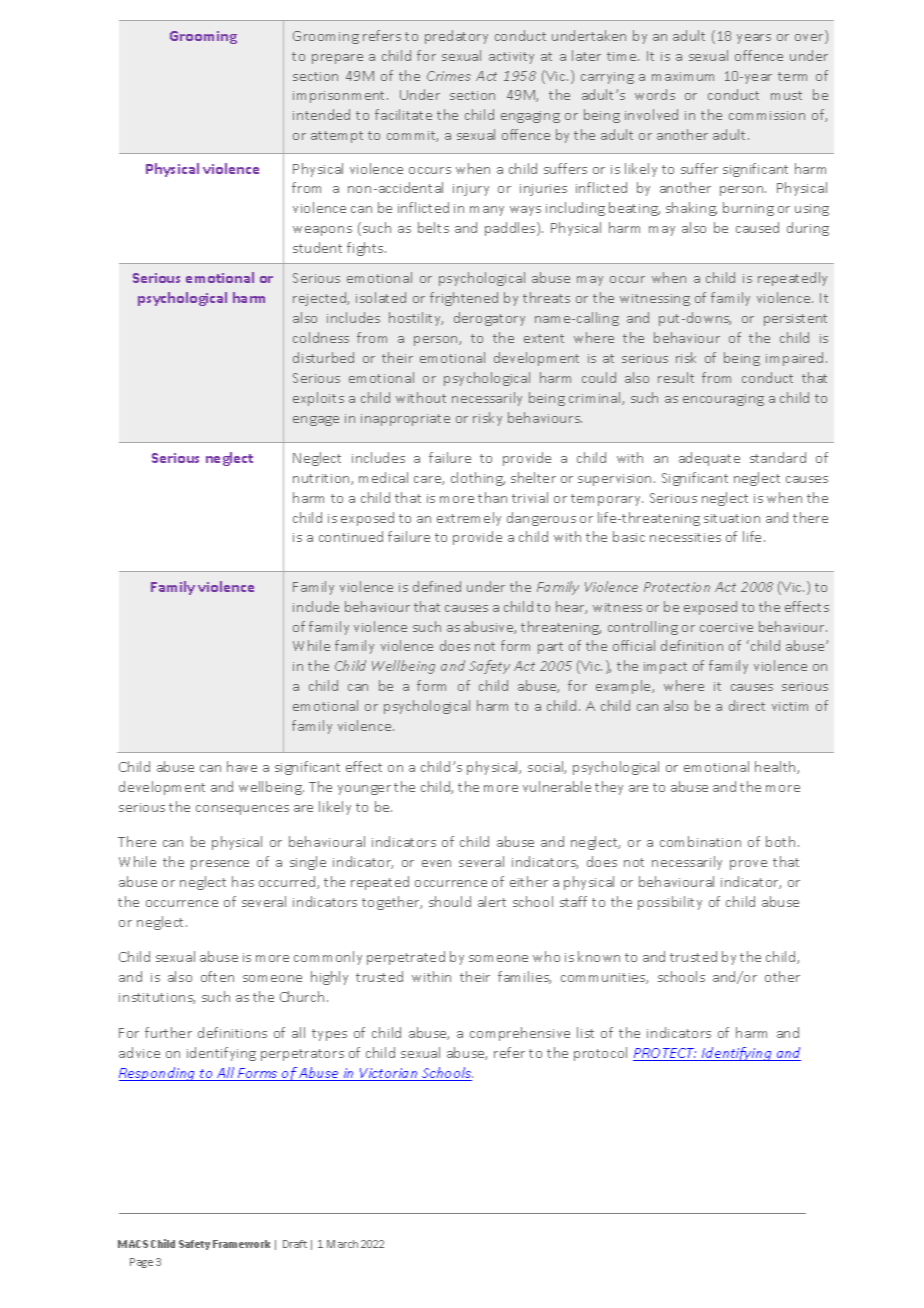  I want to click on possibility, so click(670, 903).
